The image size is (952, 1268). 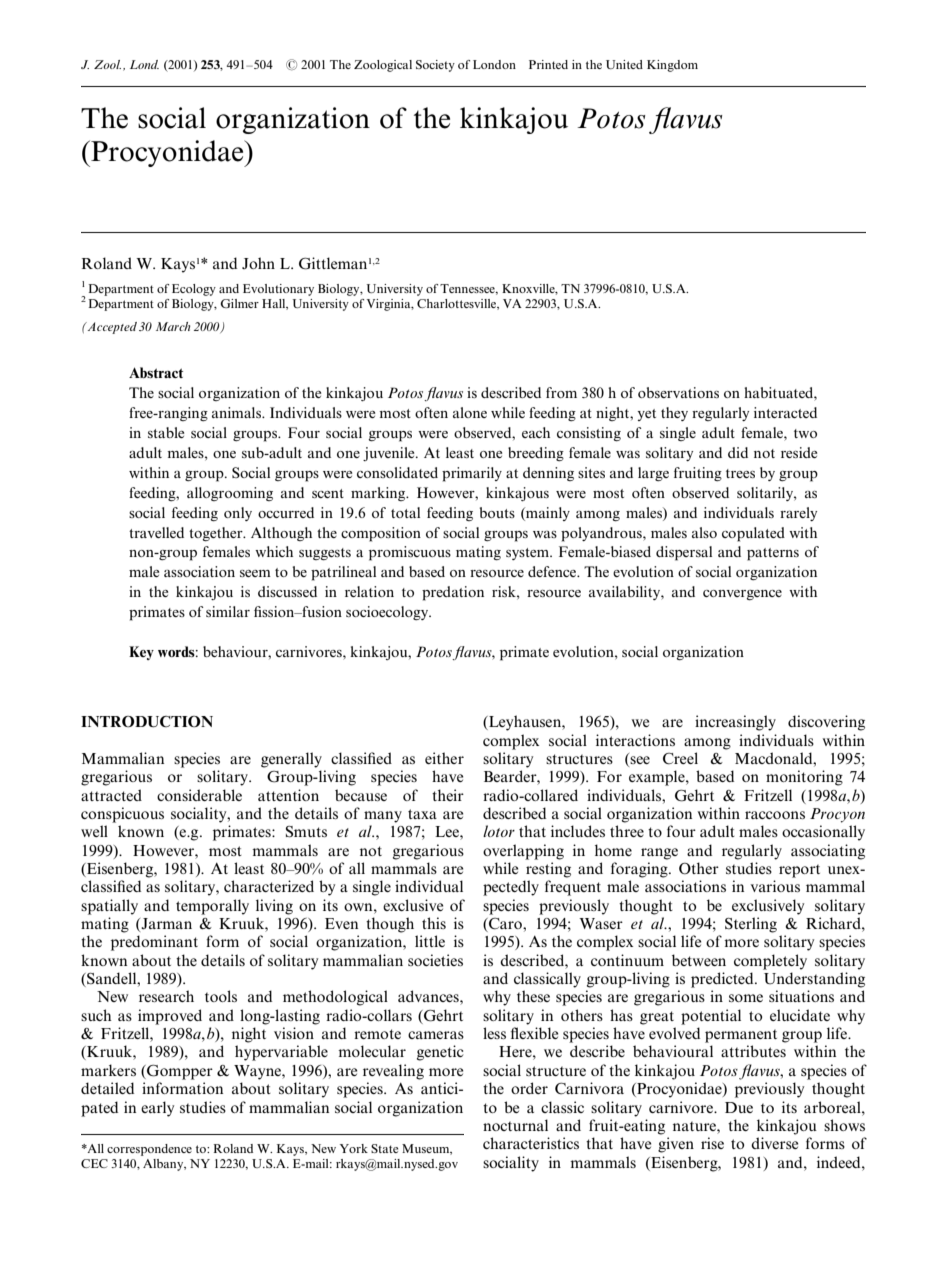 I want to click on early, so click(x=157, y=1109).
